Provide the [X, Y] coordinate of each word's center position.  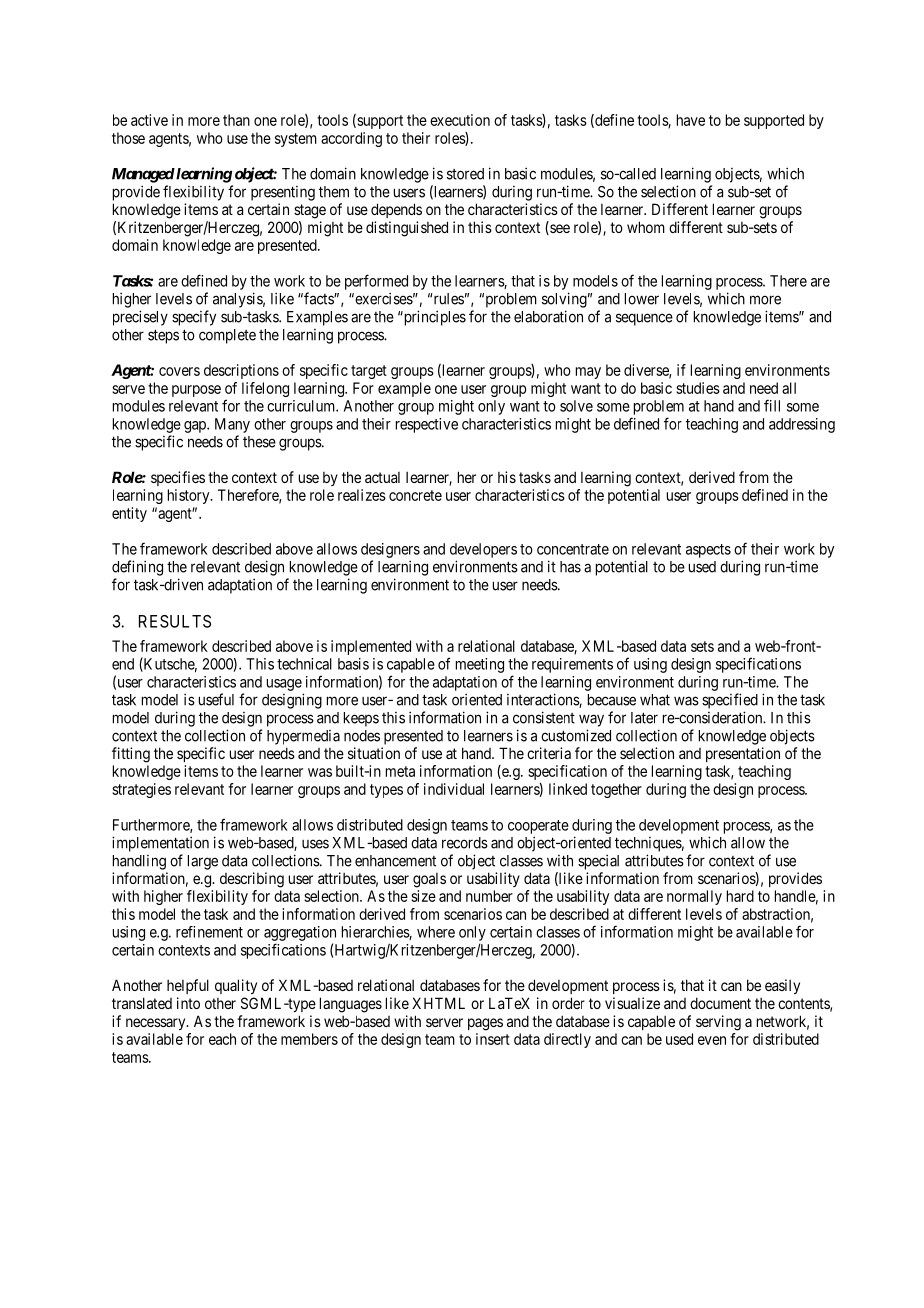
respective [427, 425]
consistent [544, 717]
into [188, 1003]
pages [485, 1024]
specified [730, 701]
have [691, 120]
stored [465, 174]
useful [216, 699]
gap [196, 427]
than [236, 120]
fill [772, 405]
